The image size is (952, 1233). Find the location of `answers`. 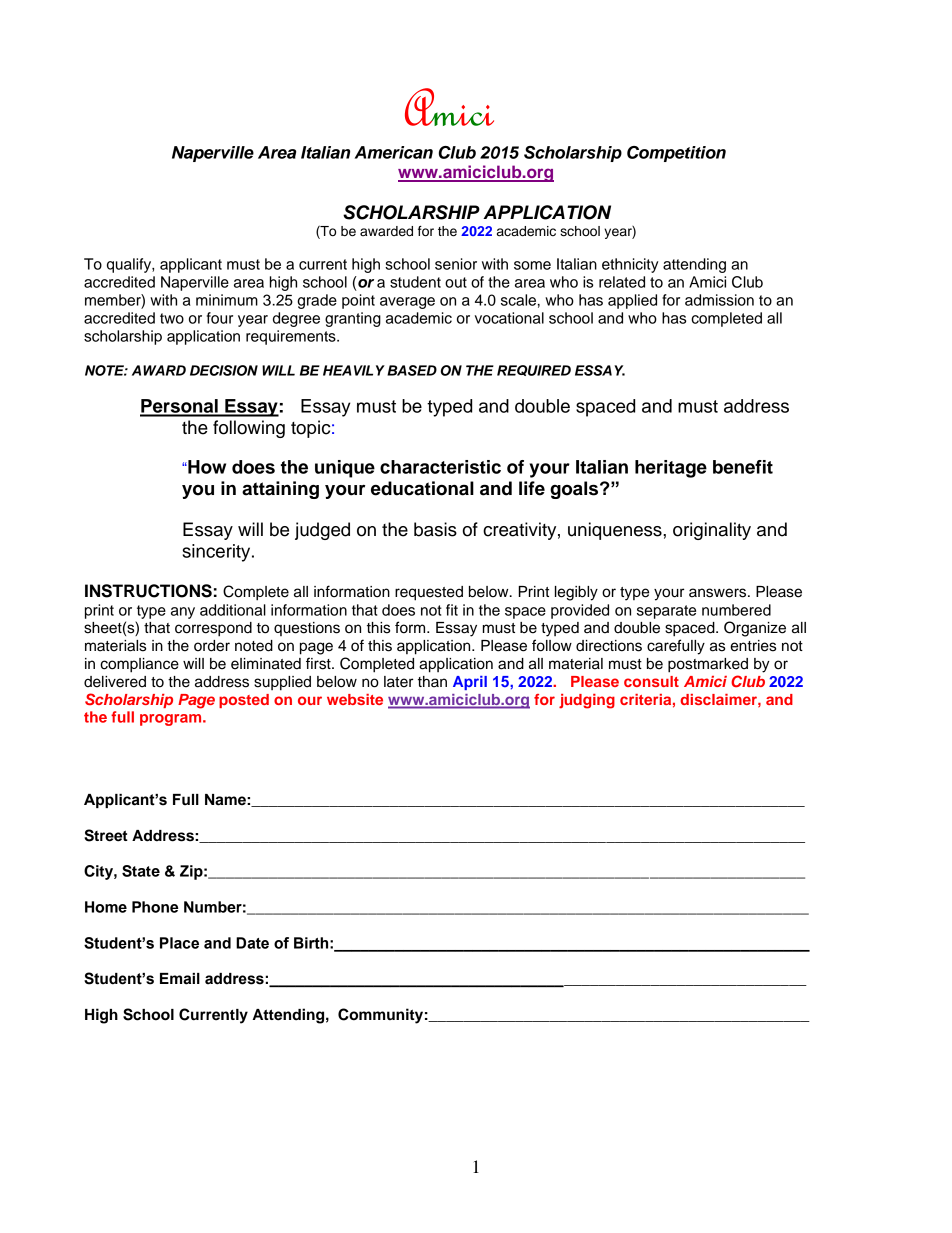

answers is located at coordinates (719, 593).
